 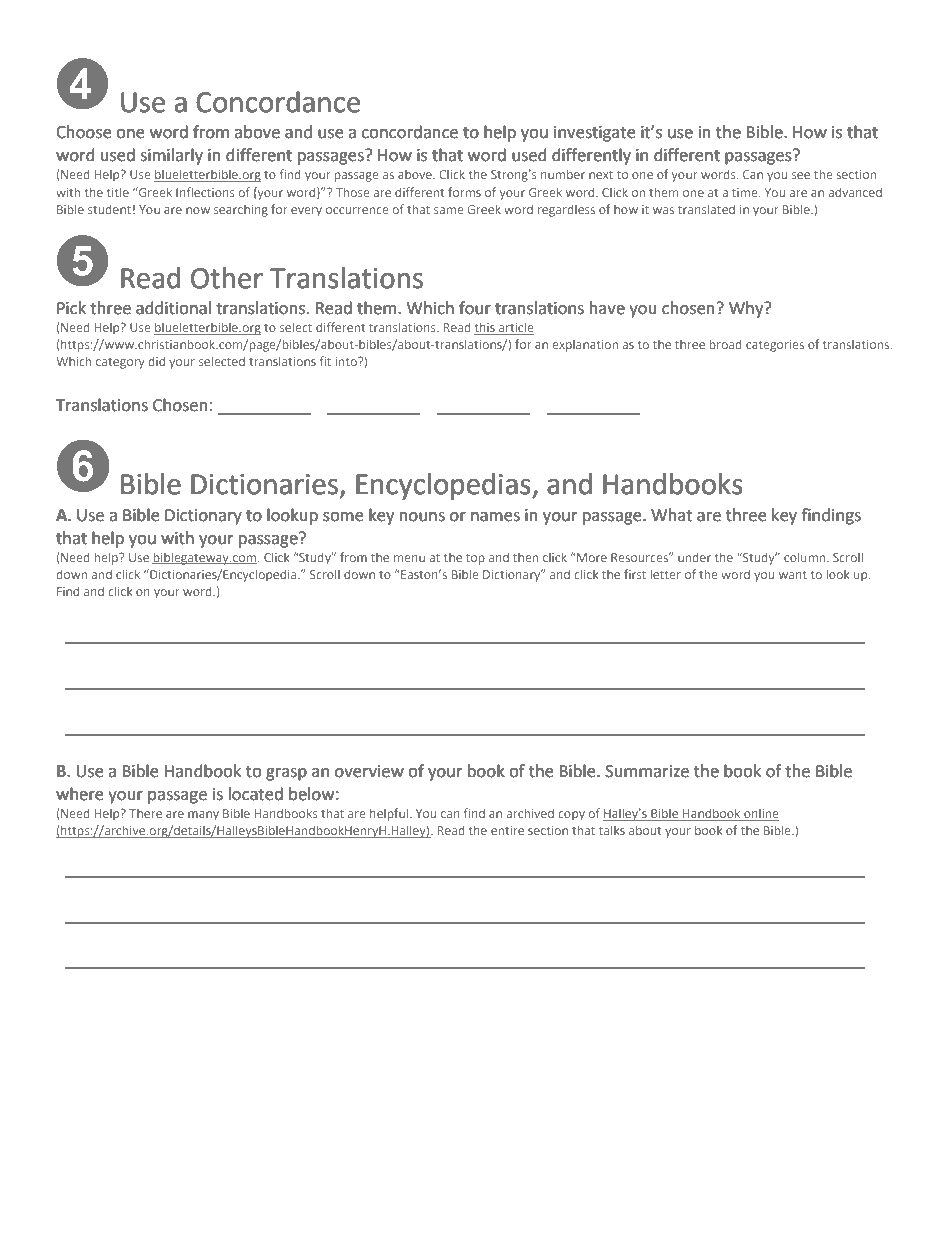 I want to click on Why, so click(x=747, y=309).
